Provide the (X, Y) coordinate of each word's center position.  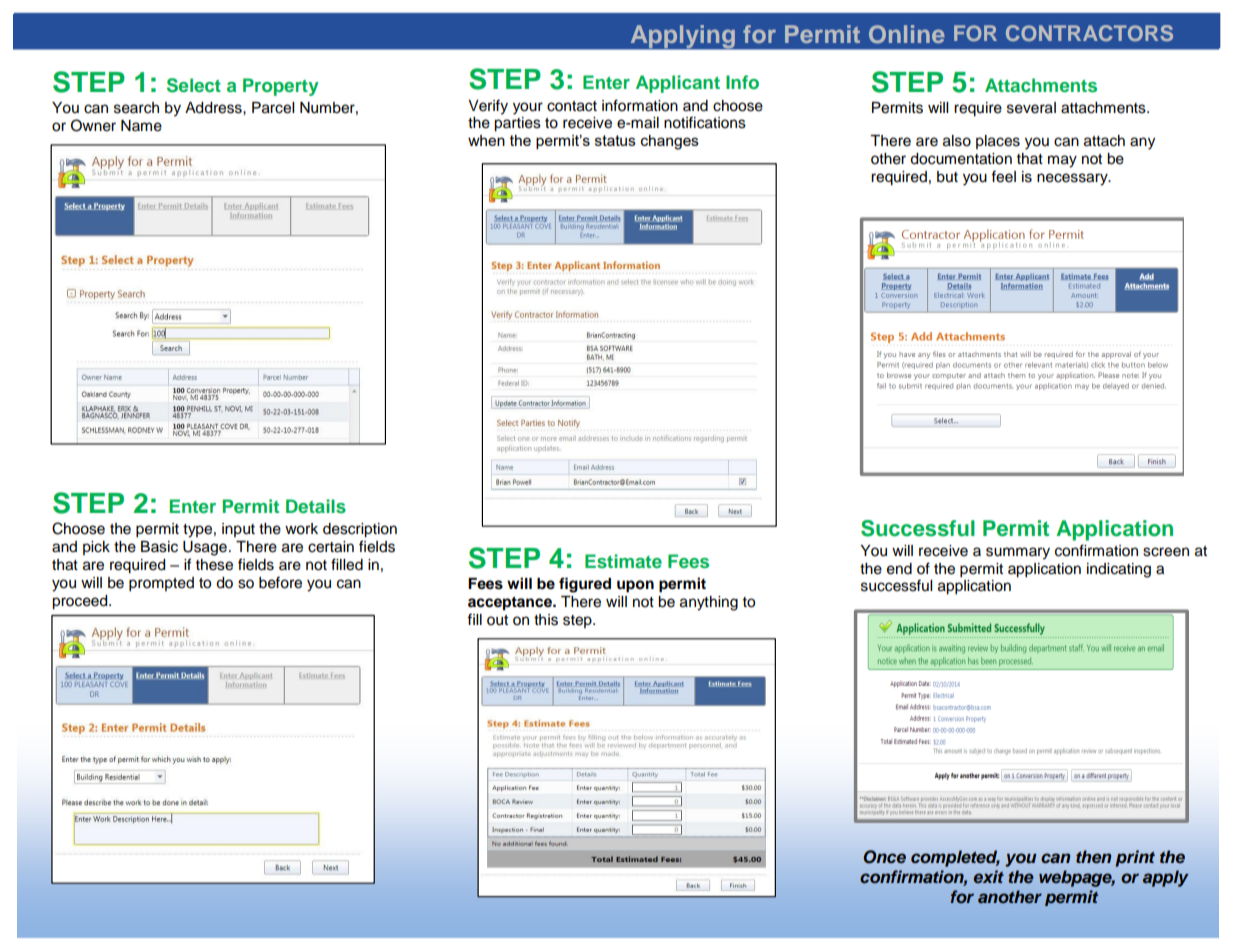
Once (884, 857)
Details (316, 506)
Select (194, 85)
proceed (81, 602)
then (1093, 857)
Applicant (678, 84)
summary (1018, 553)
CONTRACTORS (1089, 33)
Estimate (623, 561)
